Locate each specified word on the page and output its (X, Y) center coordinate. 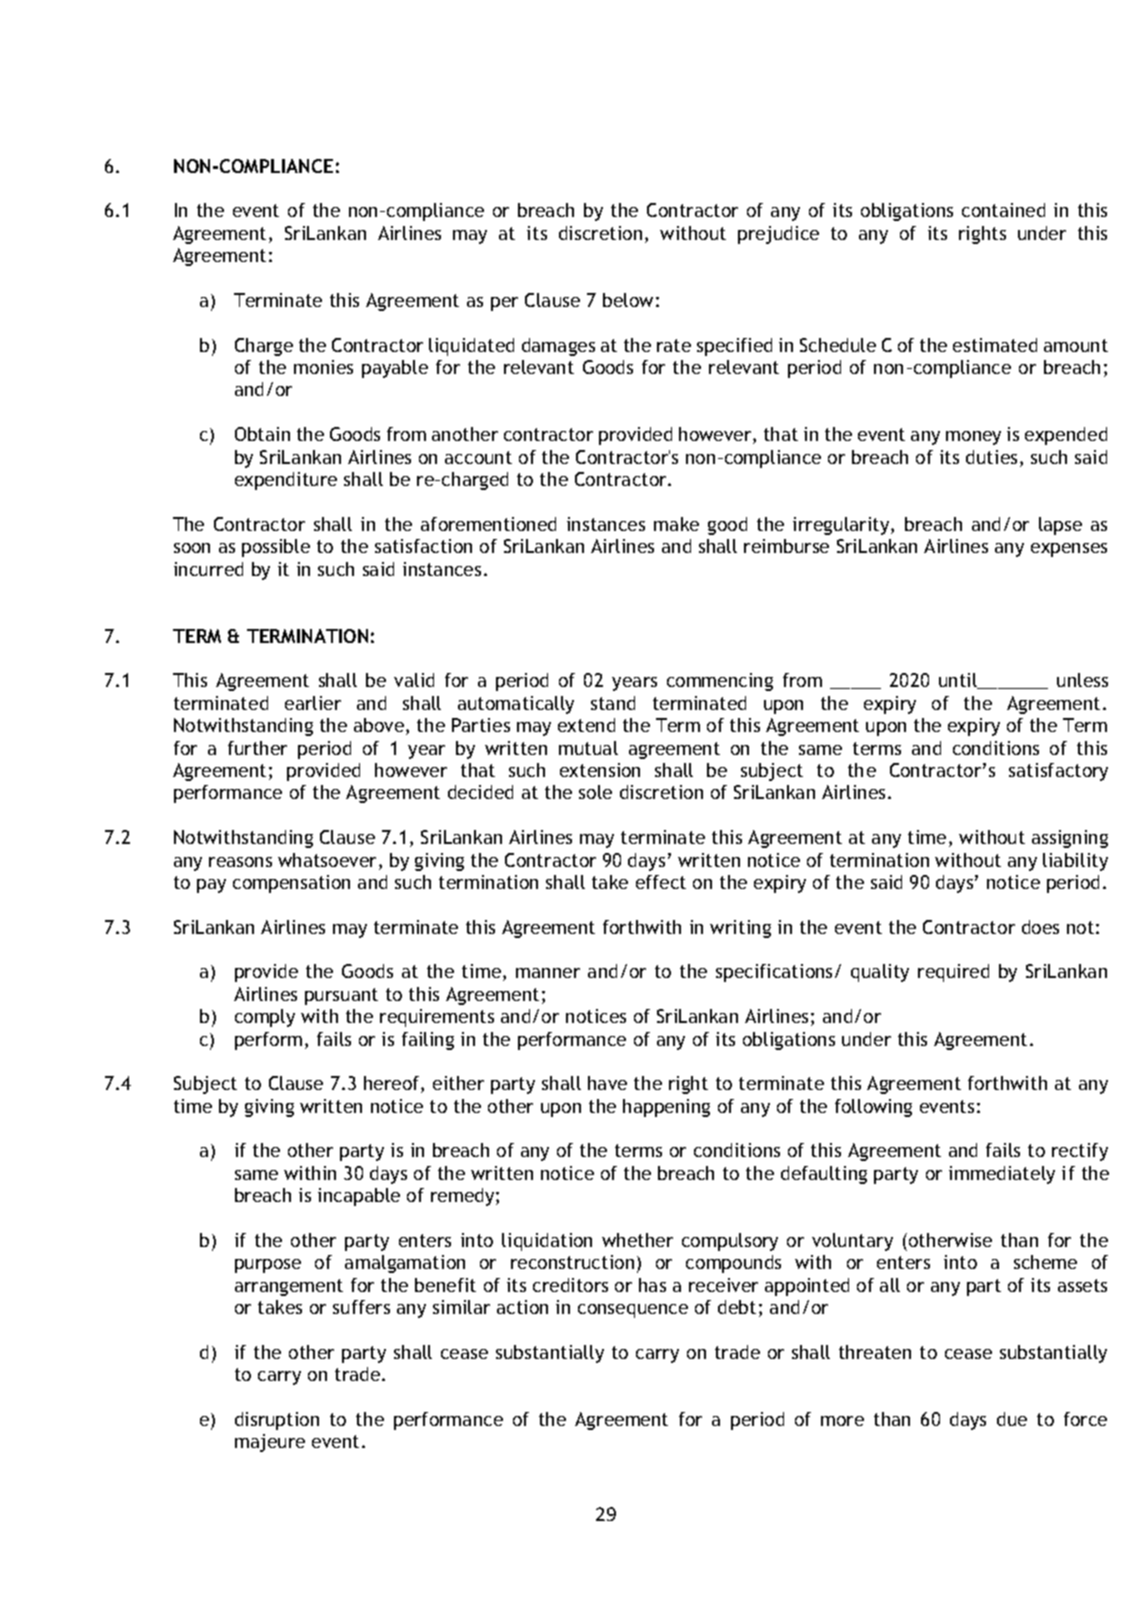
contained (1003, 210)
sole (595, 792)
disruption (277, 1421)
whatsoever (327, 860)
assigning (1070, 839)
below (628, 300)
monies (323, 367)
